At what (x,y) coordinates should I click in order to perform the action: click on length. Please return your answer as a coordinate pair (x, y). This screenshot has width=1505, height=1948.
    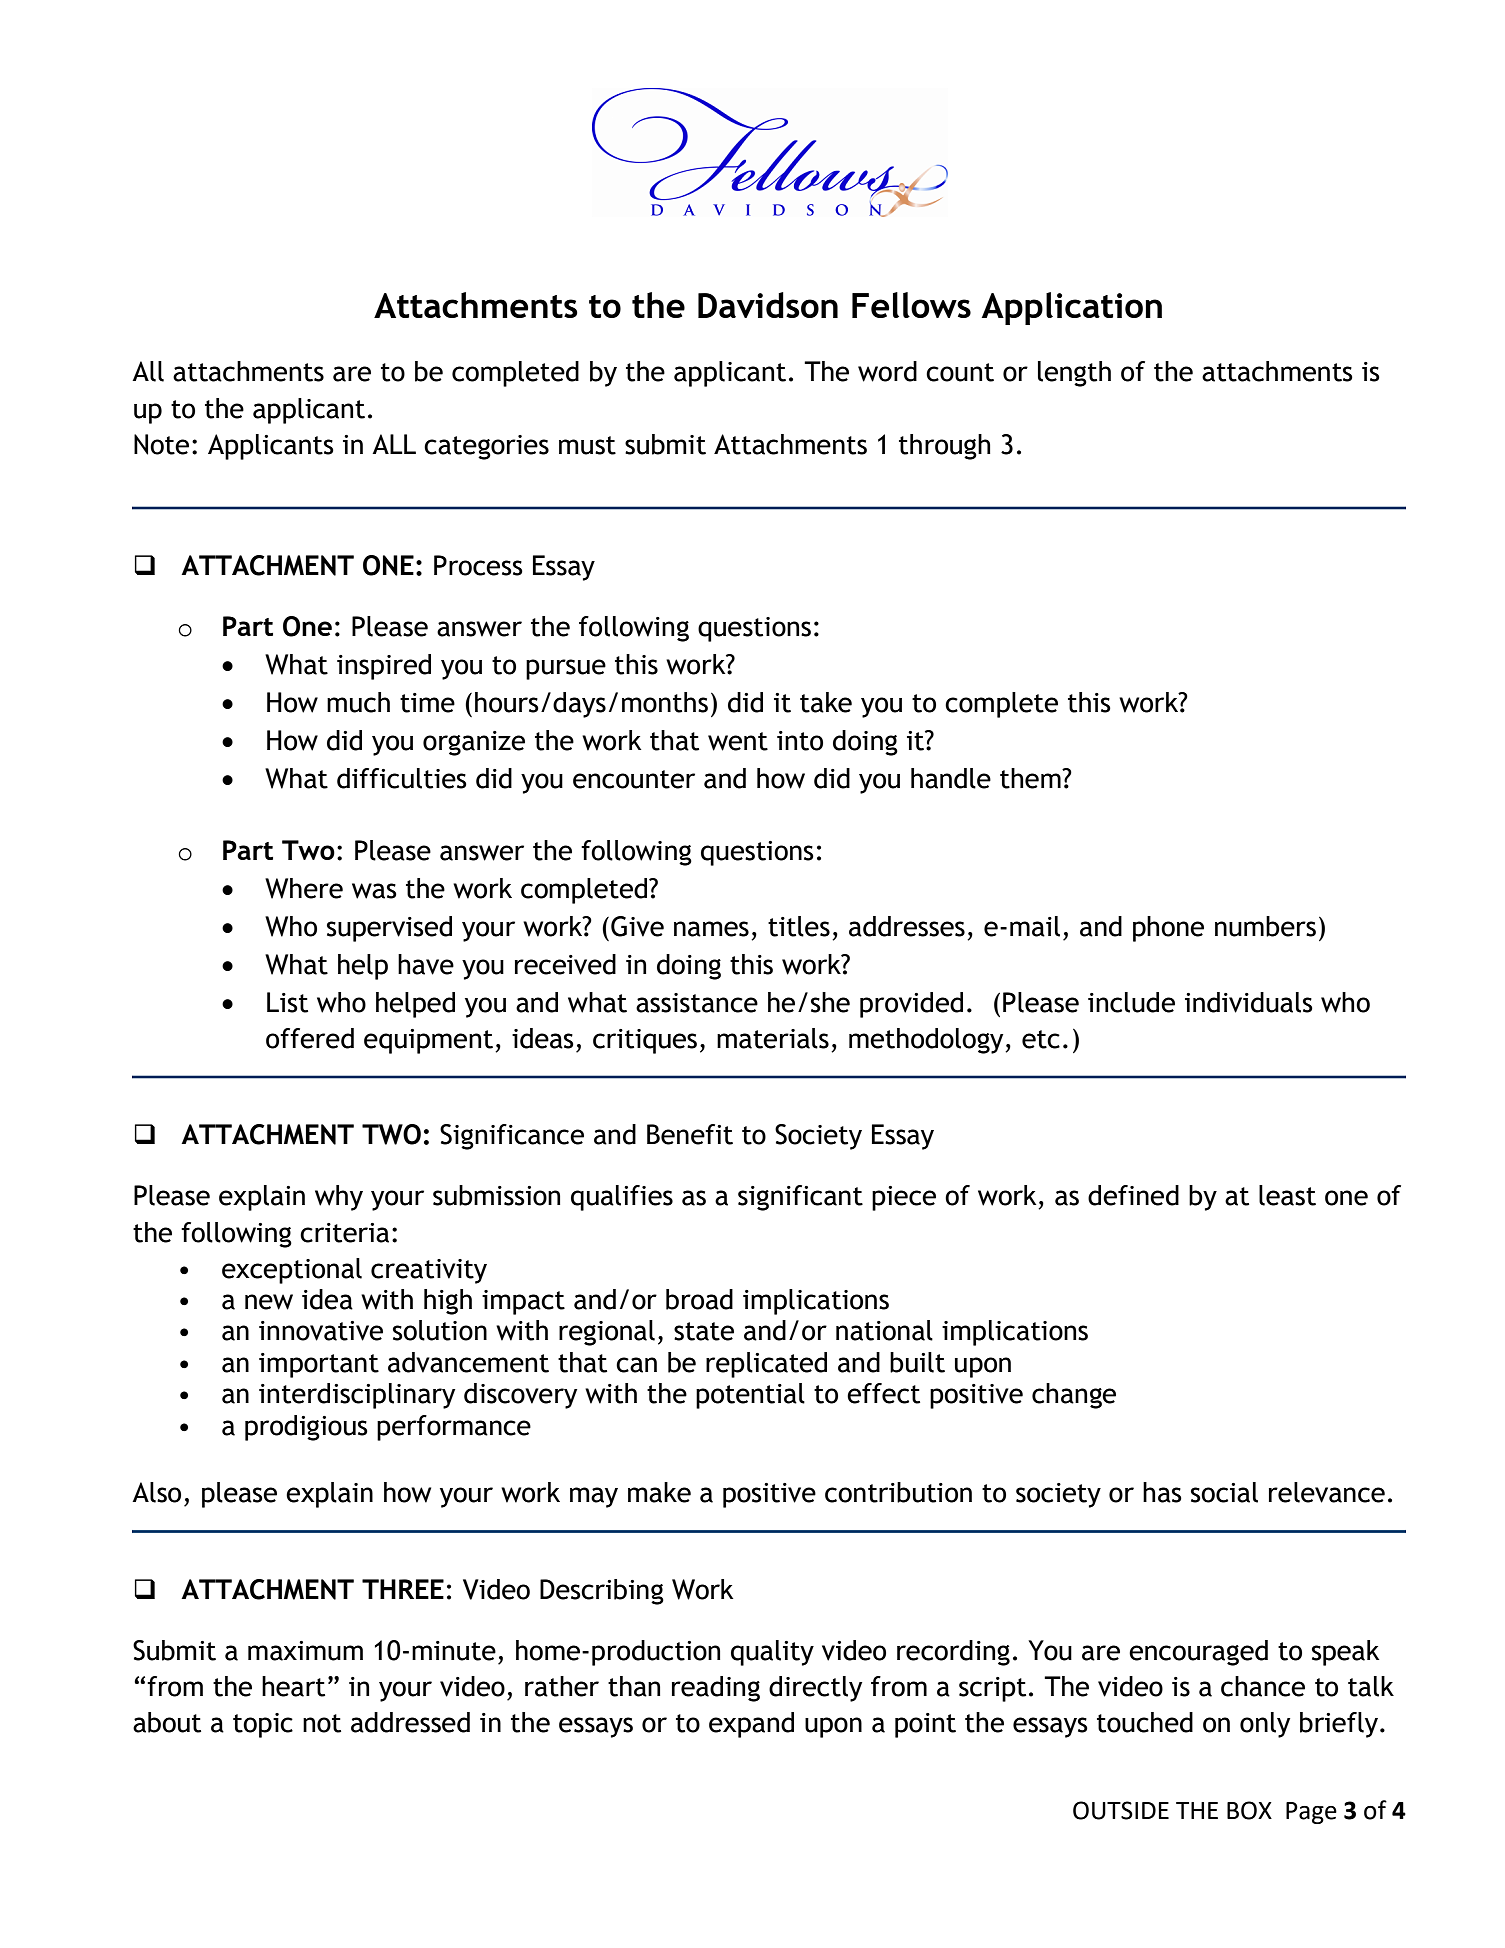
    Looking at the image, I should click on (1074, 374).
